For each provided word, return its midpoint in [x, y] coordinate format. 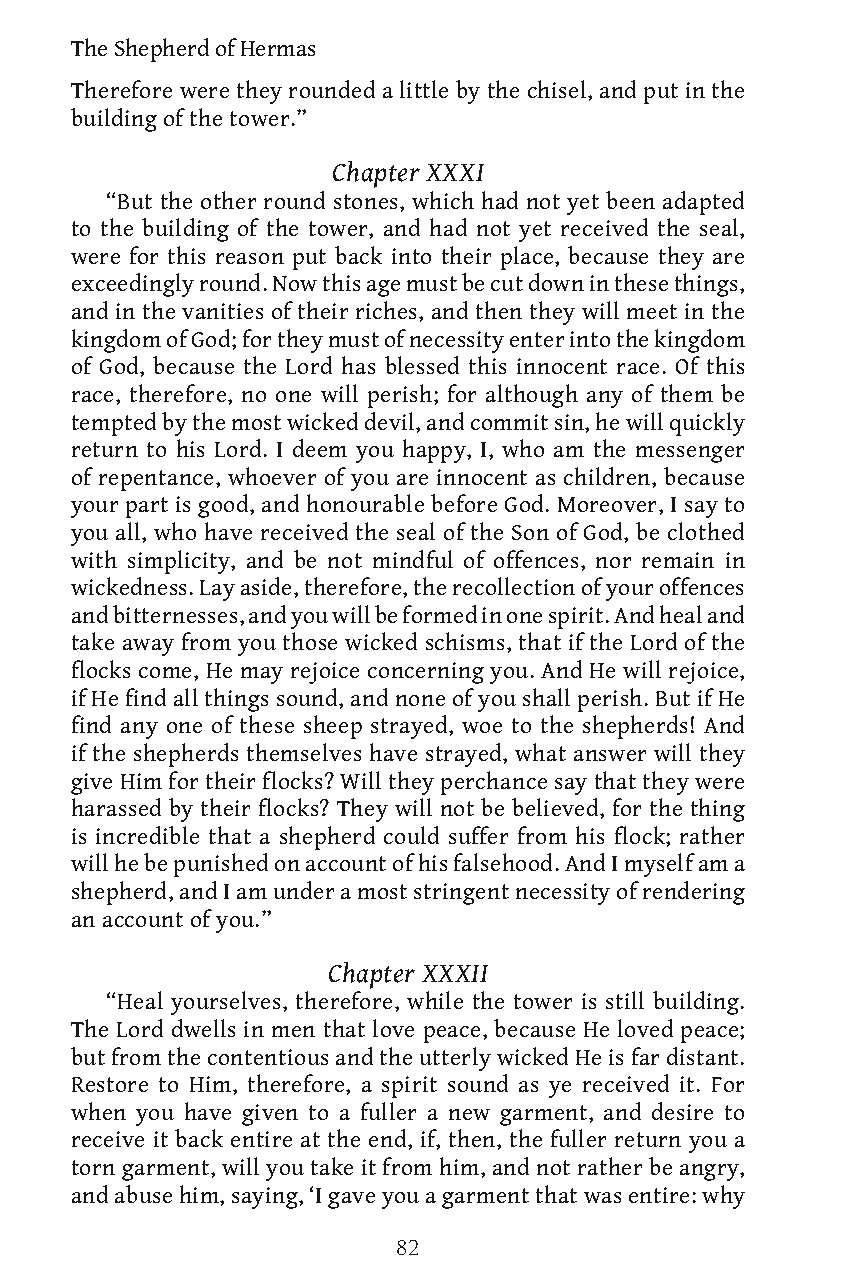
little [424, 89]
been [630, 200]
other [228, 200]
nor [613, 562]
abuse [143, 1194]
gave [351, 1200]
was [602, 1197]
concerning [426, 673]
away [148, 647]
